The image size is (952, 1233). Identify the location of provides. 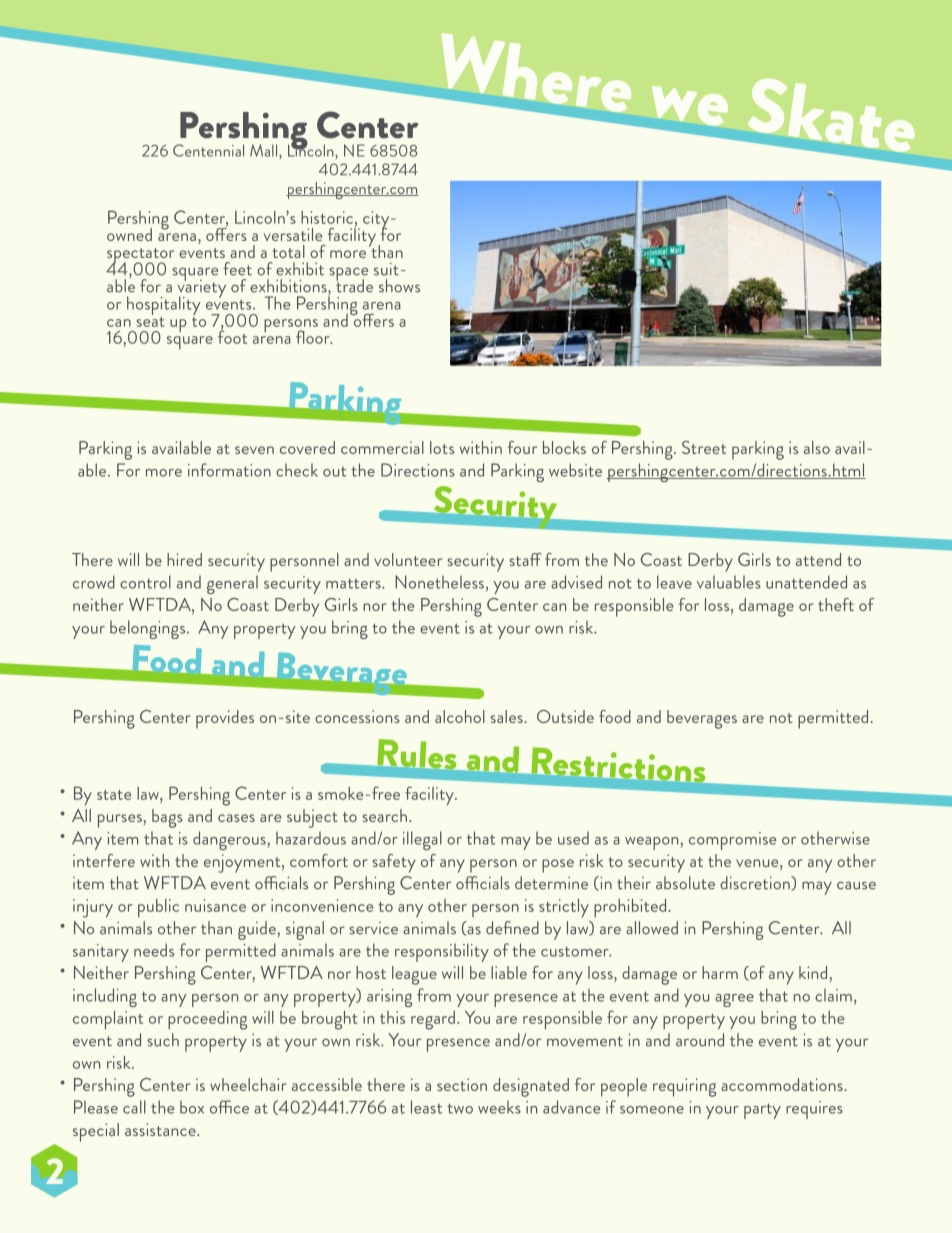
(225, 719).
